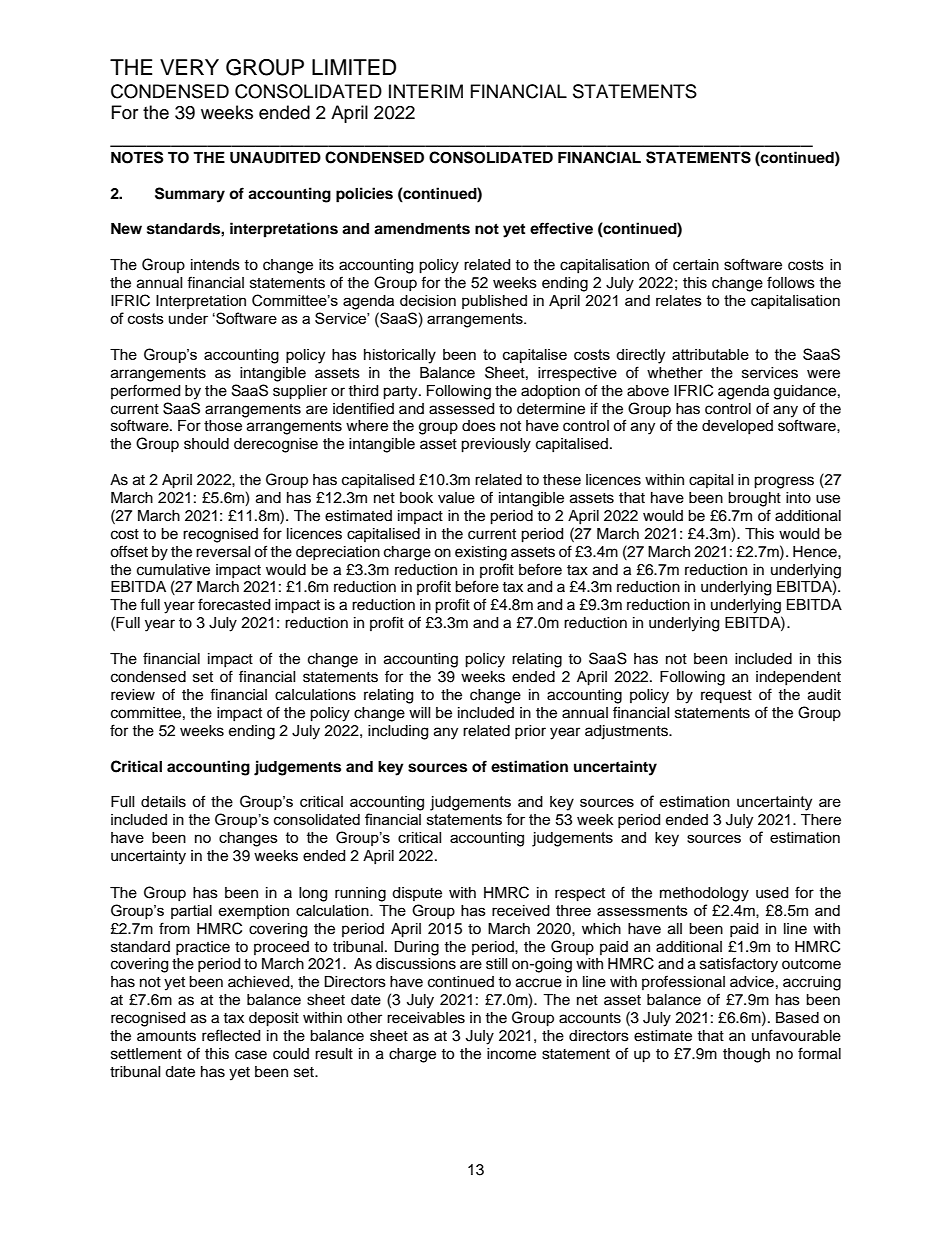 The width and height of the screenshot is (952, 1233). I want to click on effective, so click(561, 228).
